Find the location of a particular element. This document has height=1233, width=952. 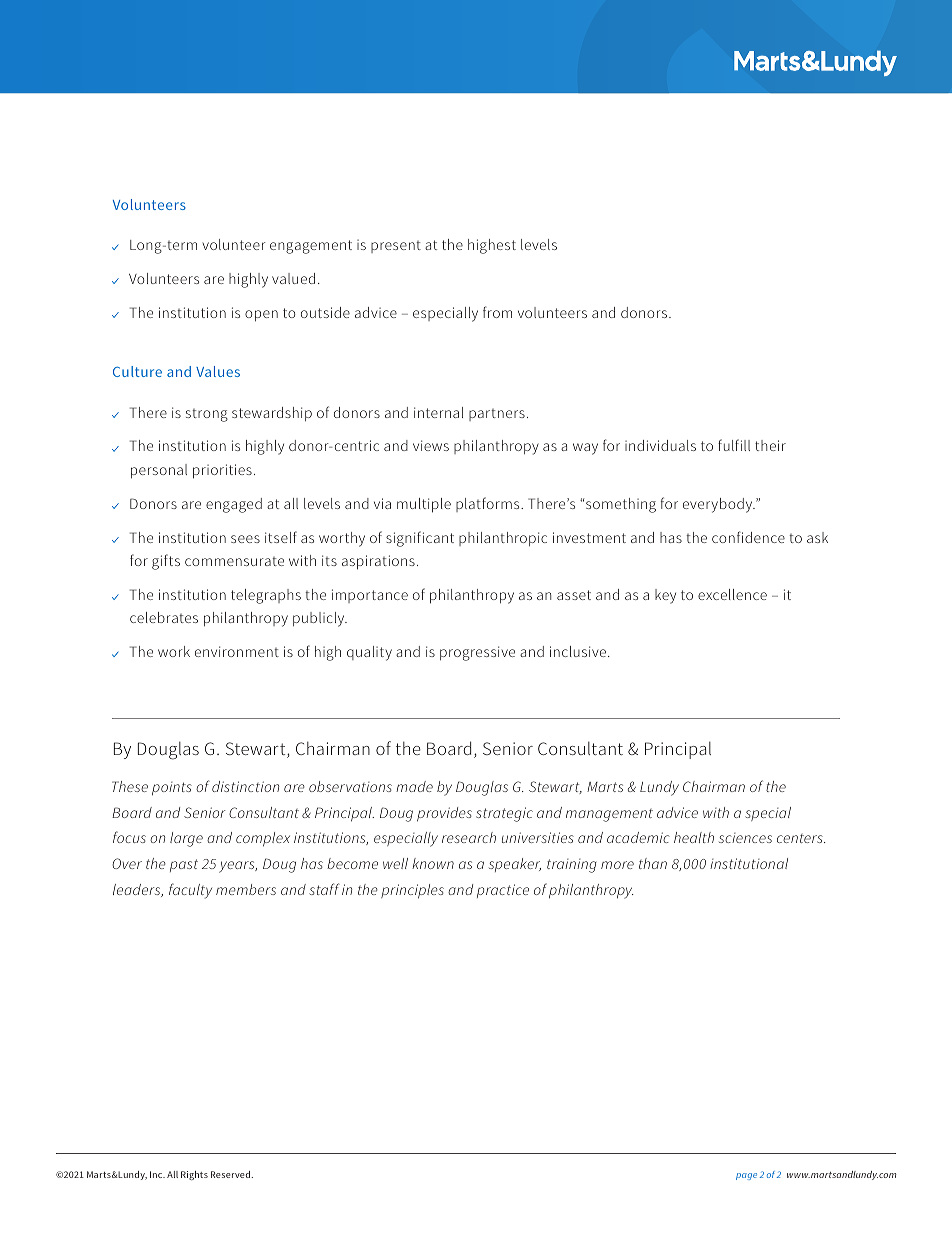

views is located at coordinates (431, 445).
